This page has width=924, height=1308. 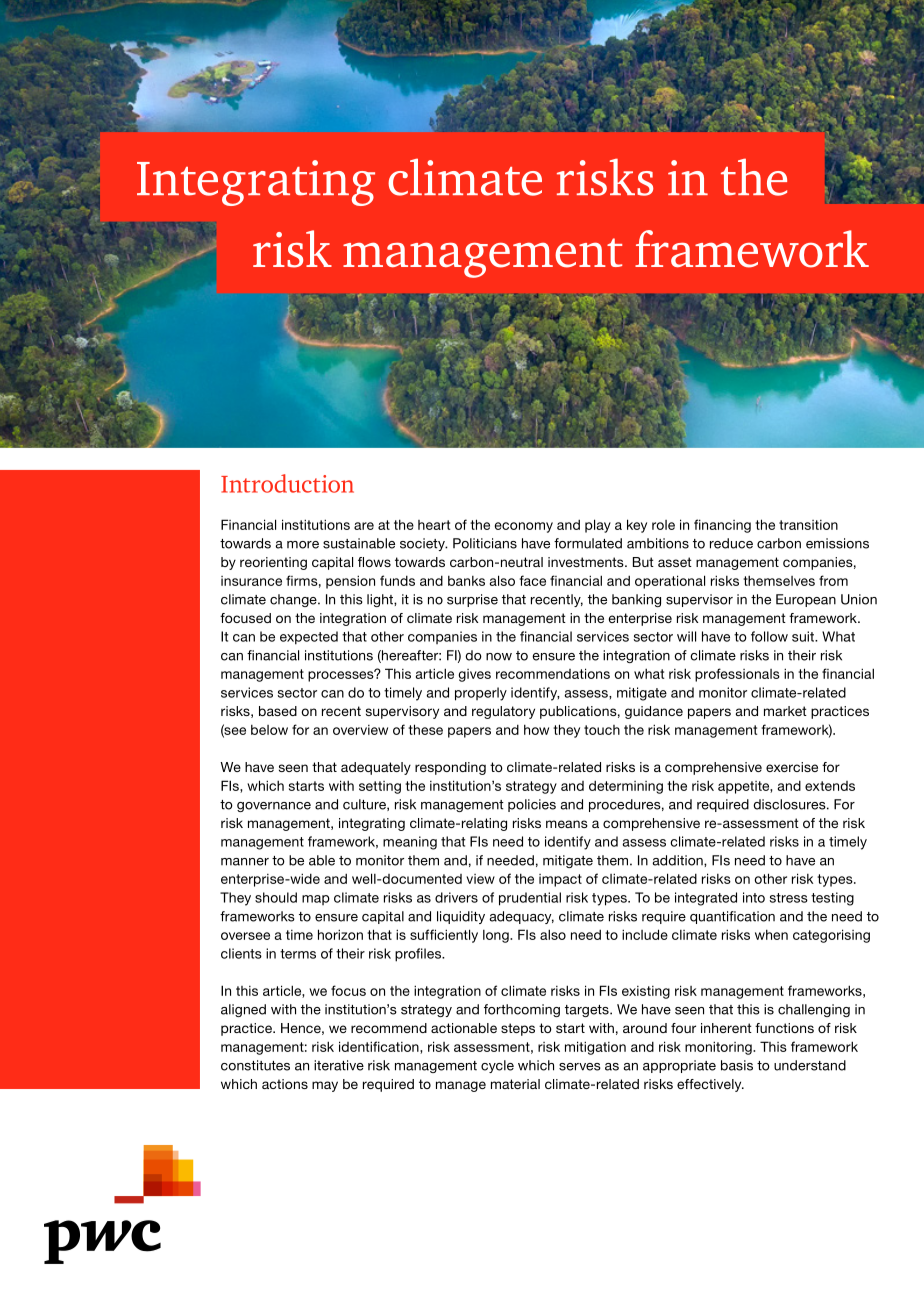 What do you see at coordinates (808, 525) in the page?
I see `transition` at bounding box center [808, 525].
